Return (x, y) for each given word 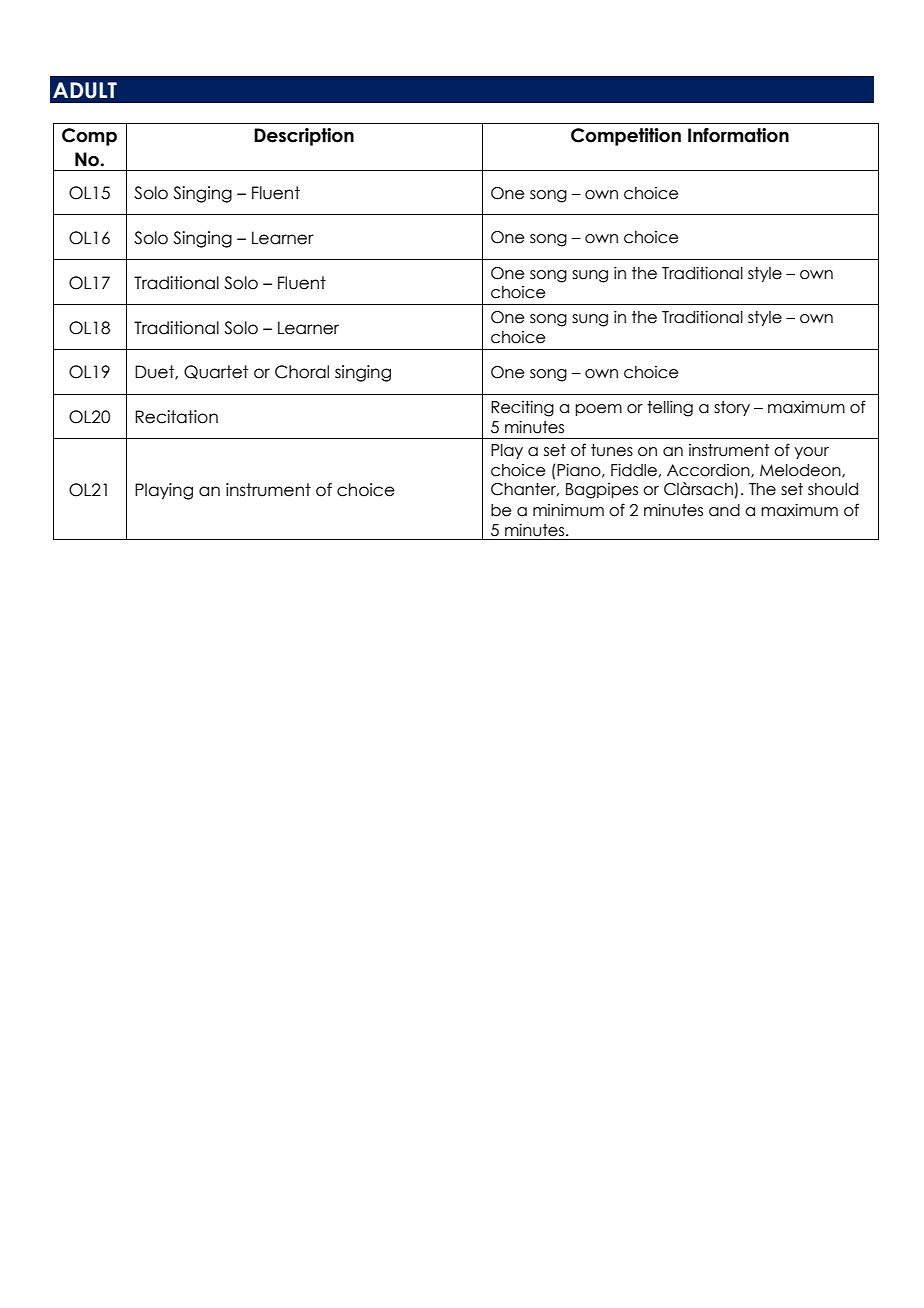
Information (738, 135)
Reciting (522, 408)
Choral (302, 372)
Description (304, 137)
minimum (568, 510)
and (724, 510)
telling (670, 408)
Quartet (216, 372)
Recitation (176, 417)
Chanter (525, 490)
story (732, 408)
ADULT (85, 90)
